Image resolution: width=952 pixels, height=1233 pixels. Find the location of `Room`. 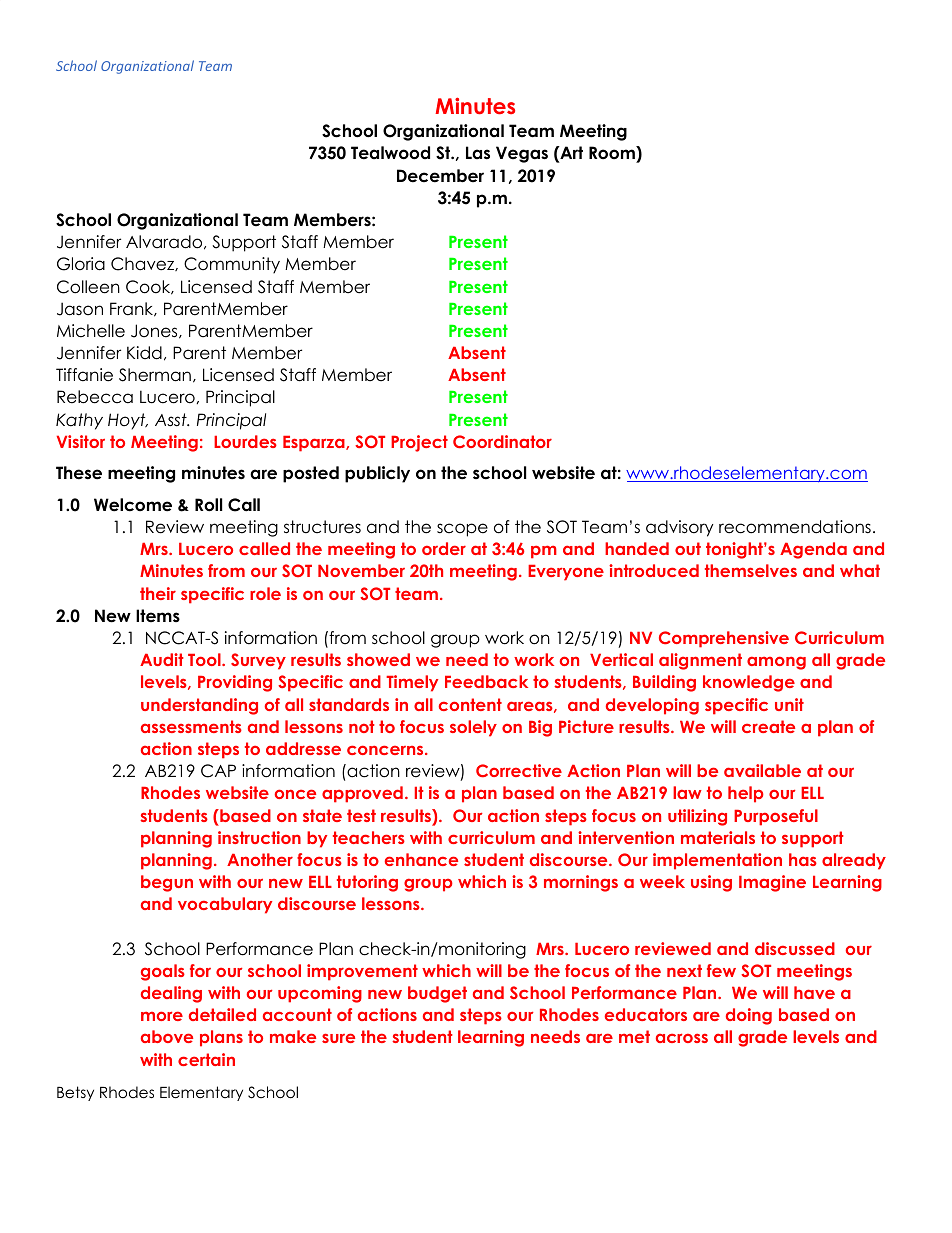

Room is located at coordinates (613, 154).
